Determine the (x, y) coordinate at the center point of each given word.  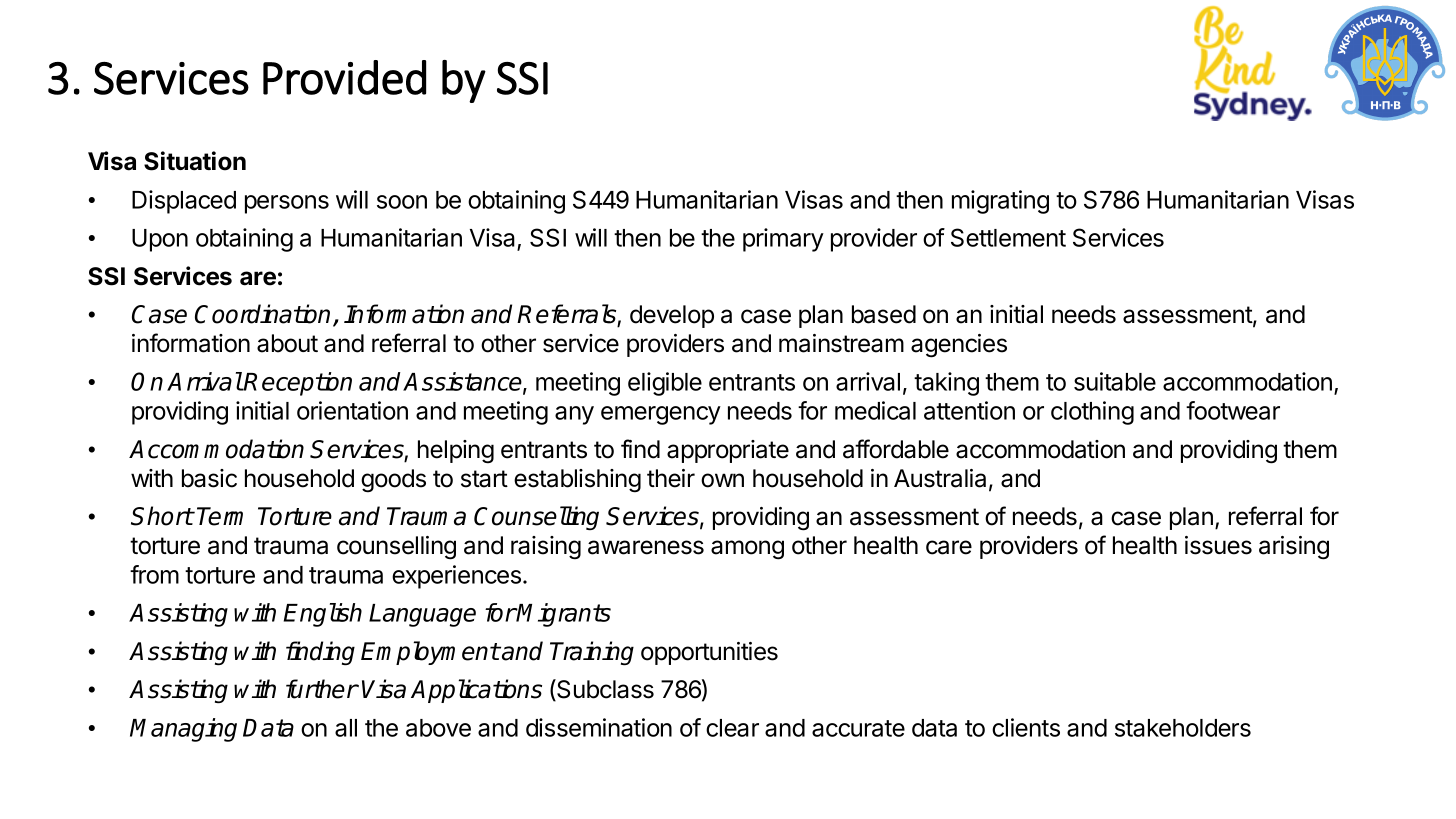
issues (1218, 545)
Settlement (1008, 237)
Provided (344, 77)
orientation (352, 410)
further (322, 689)
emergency (661, 415)
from (154, 574)
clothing (1092, 413)
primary (783, 240)
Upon (160, 240)
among (747, 550)
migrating (1000, 202)
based (884, 314)
